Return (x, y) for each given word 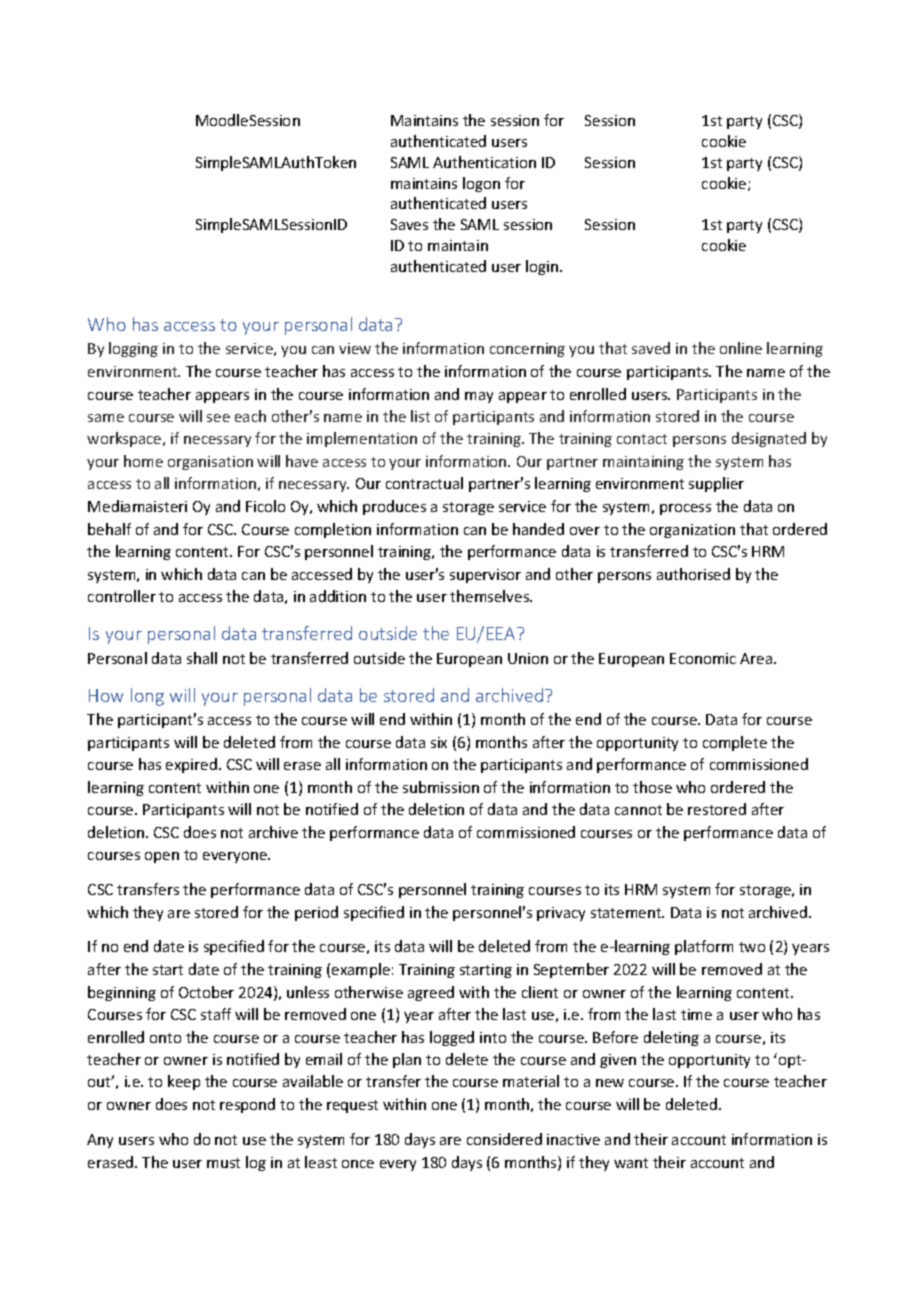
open (162, 857)
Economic (703, 658)
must (223, 1163)
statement (627, 913)
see (218, 418)
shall (202, 658)
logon (481, 184)
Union (528, 658)
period (316, 913)
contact (642, 439)
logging (133, 349)
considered (504, 1139)
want (631, 1163)
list (420, 416)
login (543, 267)
